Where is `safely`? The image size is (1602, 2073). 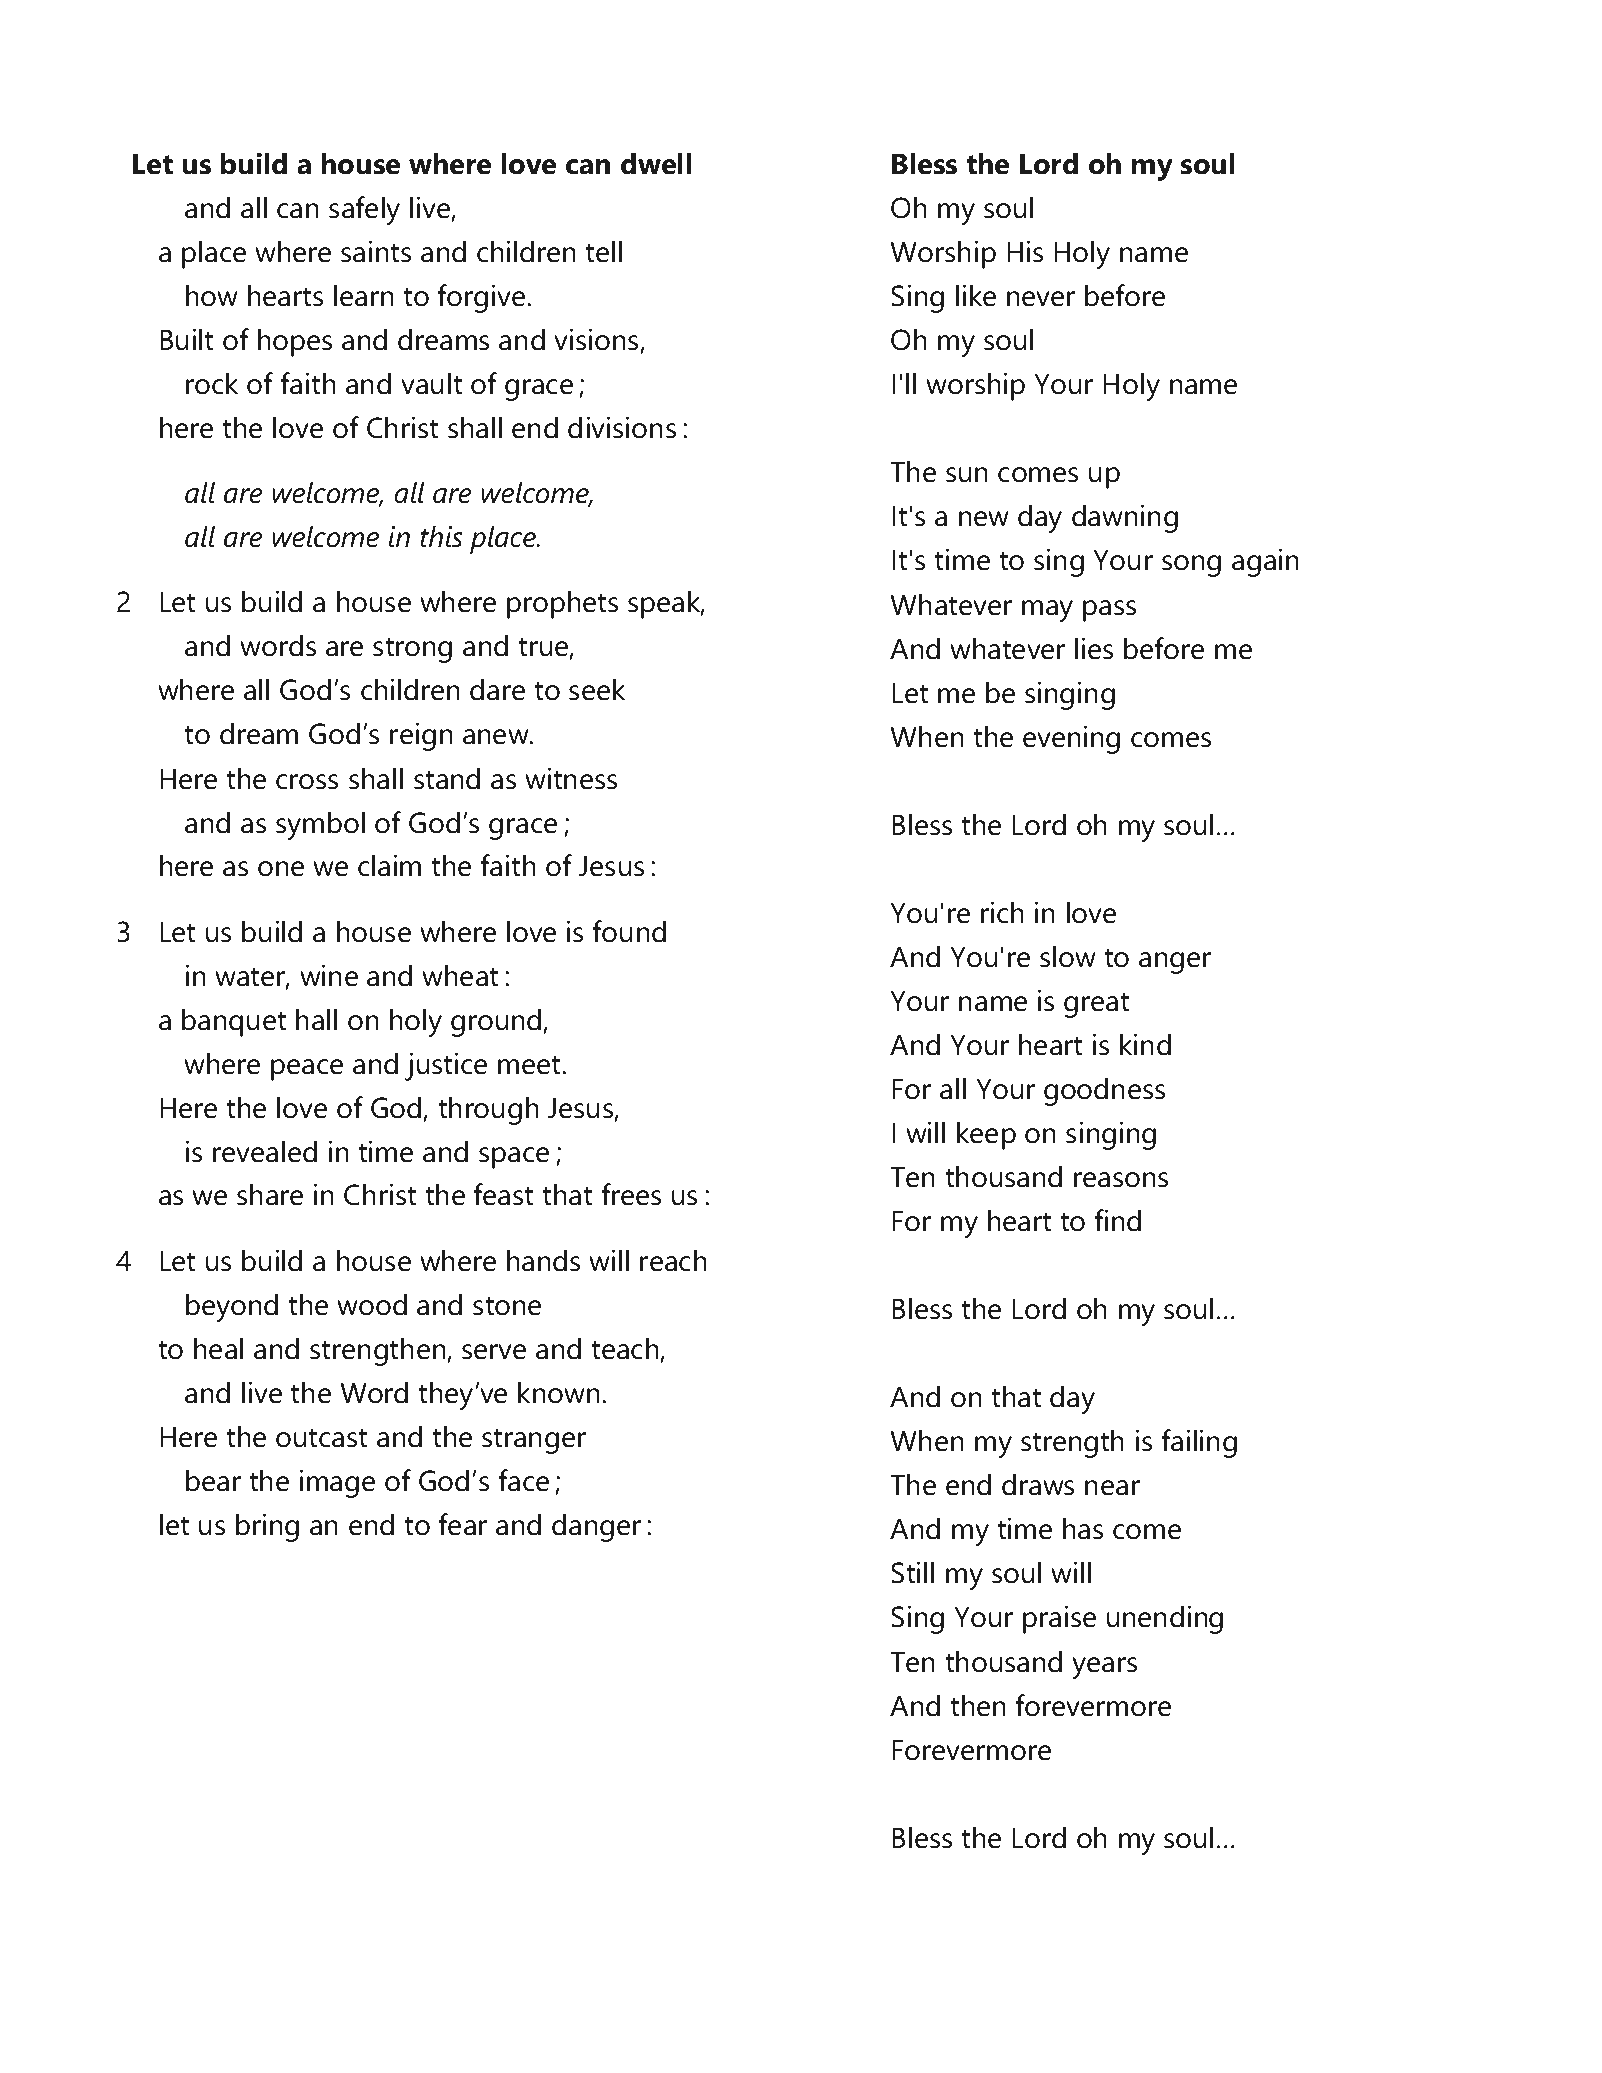 safely is located at coordinates (364, 210).
